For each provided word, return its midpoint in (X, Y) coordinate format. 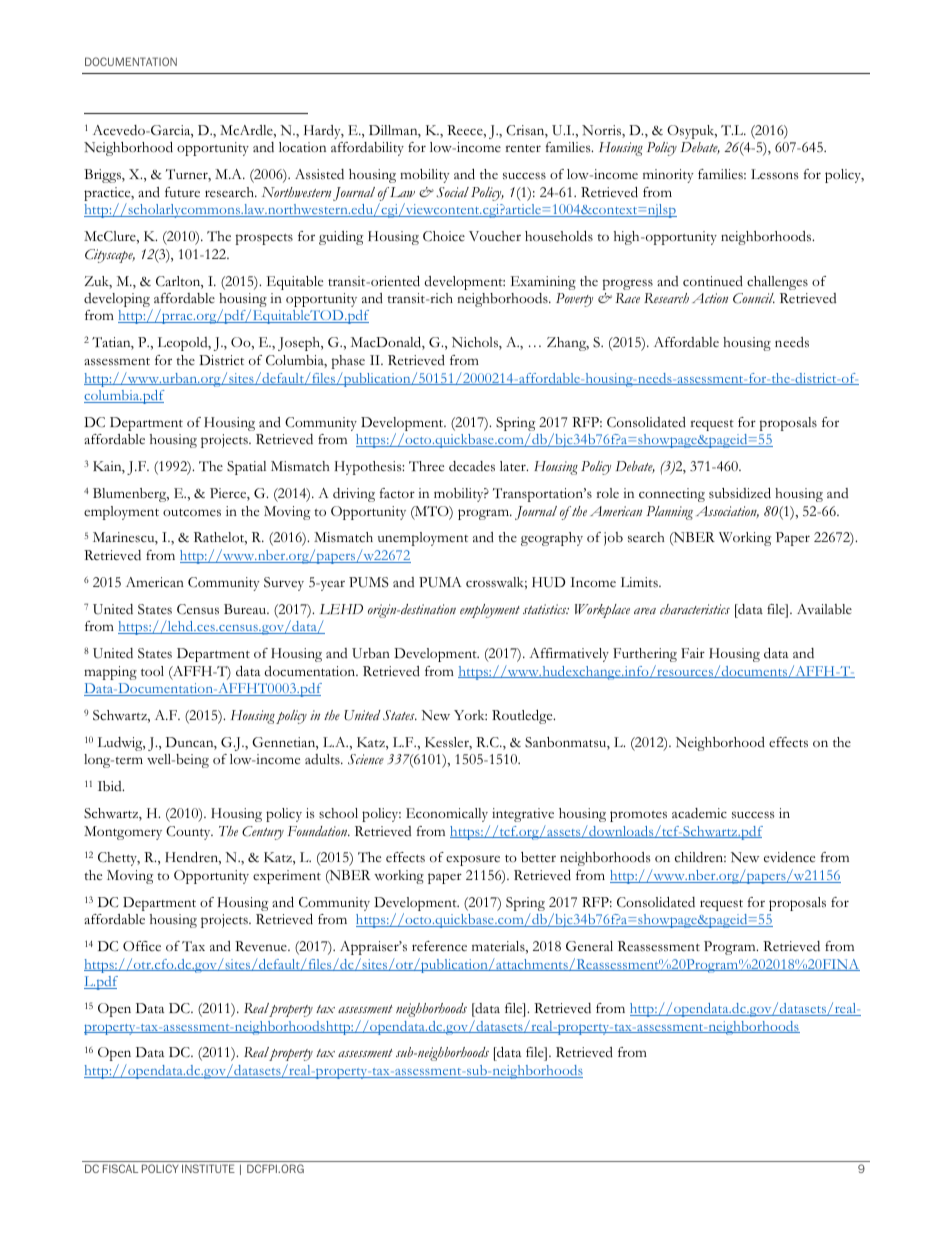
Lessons (775, 174)
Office (142, 946)
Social (452, 192)
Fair (693, 653)
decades (472, 466)
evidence (789, 857)
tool (152, 671)
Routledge (523, 717)
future (182, 192)
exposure (473, 860)
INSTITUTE (208, 1168)
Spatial (246, 468)
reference (439, 946)
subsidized (740, 493)
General (589, 946)
